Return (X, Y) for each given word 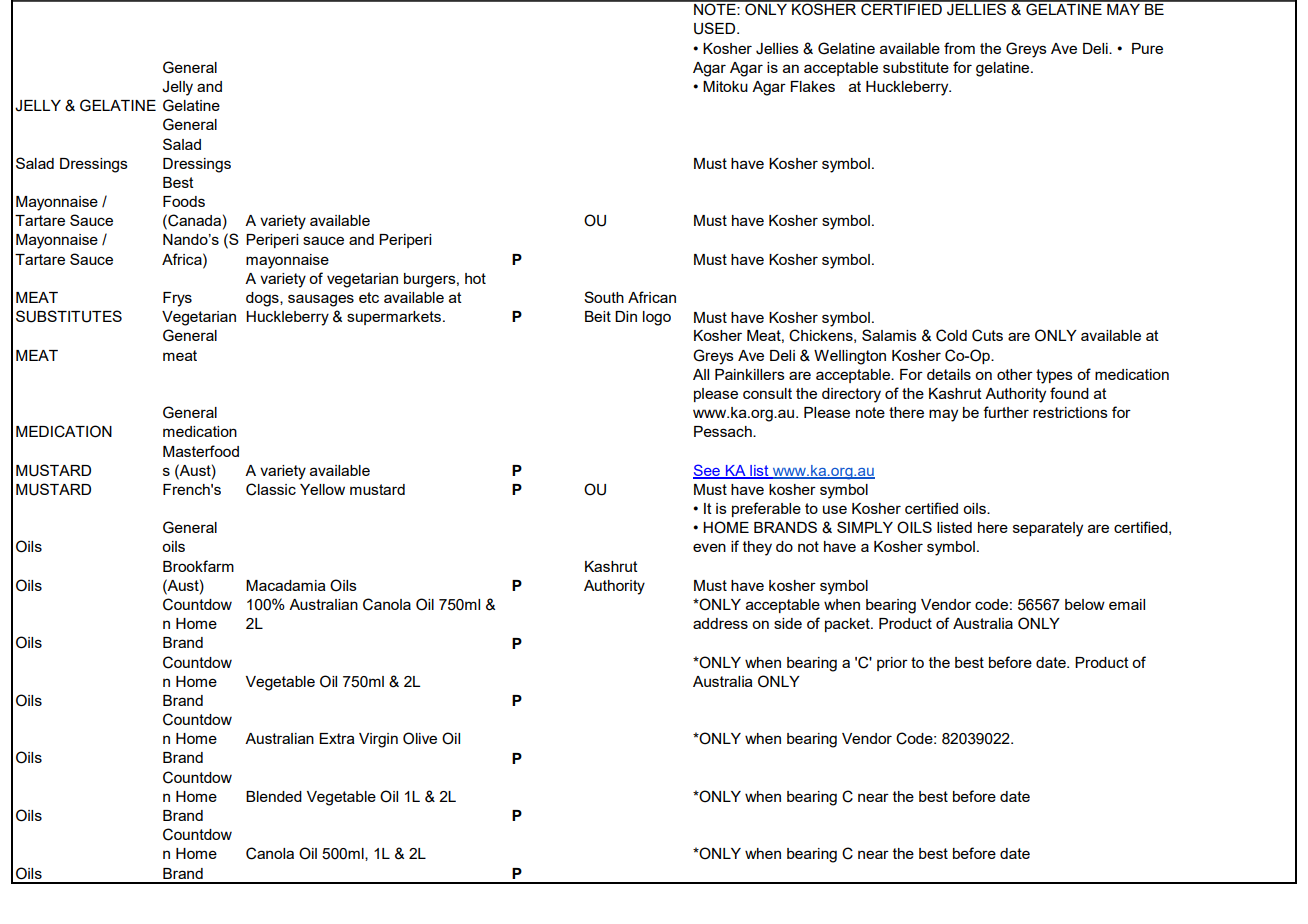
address (720, 623)
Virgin (378, 740)
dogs (263, 299)
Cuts (987, 335)
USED (716, 28)
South (604, 297)
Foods (184, 201)
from (959, 48)
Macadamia (286, 585)
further (1006, 412)
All (701, 374)
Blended (274, 796)
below (1085, 604)
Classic (271, 489)
